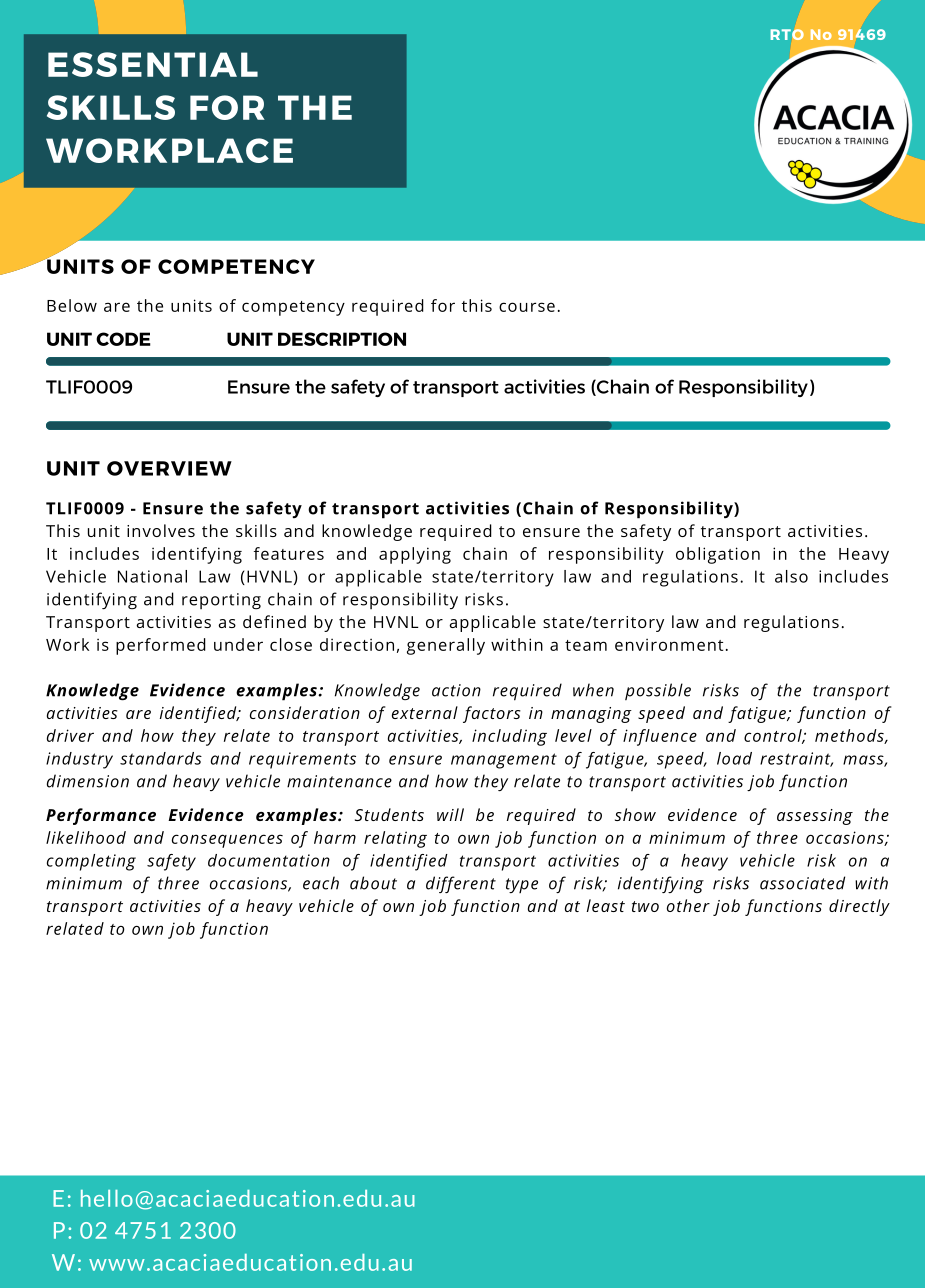 The width and height of the image is (925, 1288). What do you see at coordinates (153, 64) in the image?
I see `ESSENTIAL` at bounding box center [153, 64].
